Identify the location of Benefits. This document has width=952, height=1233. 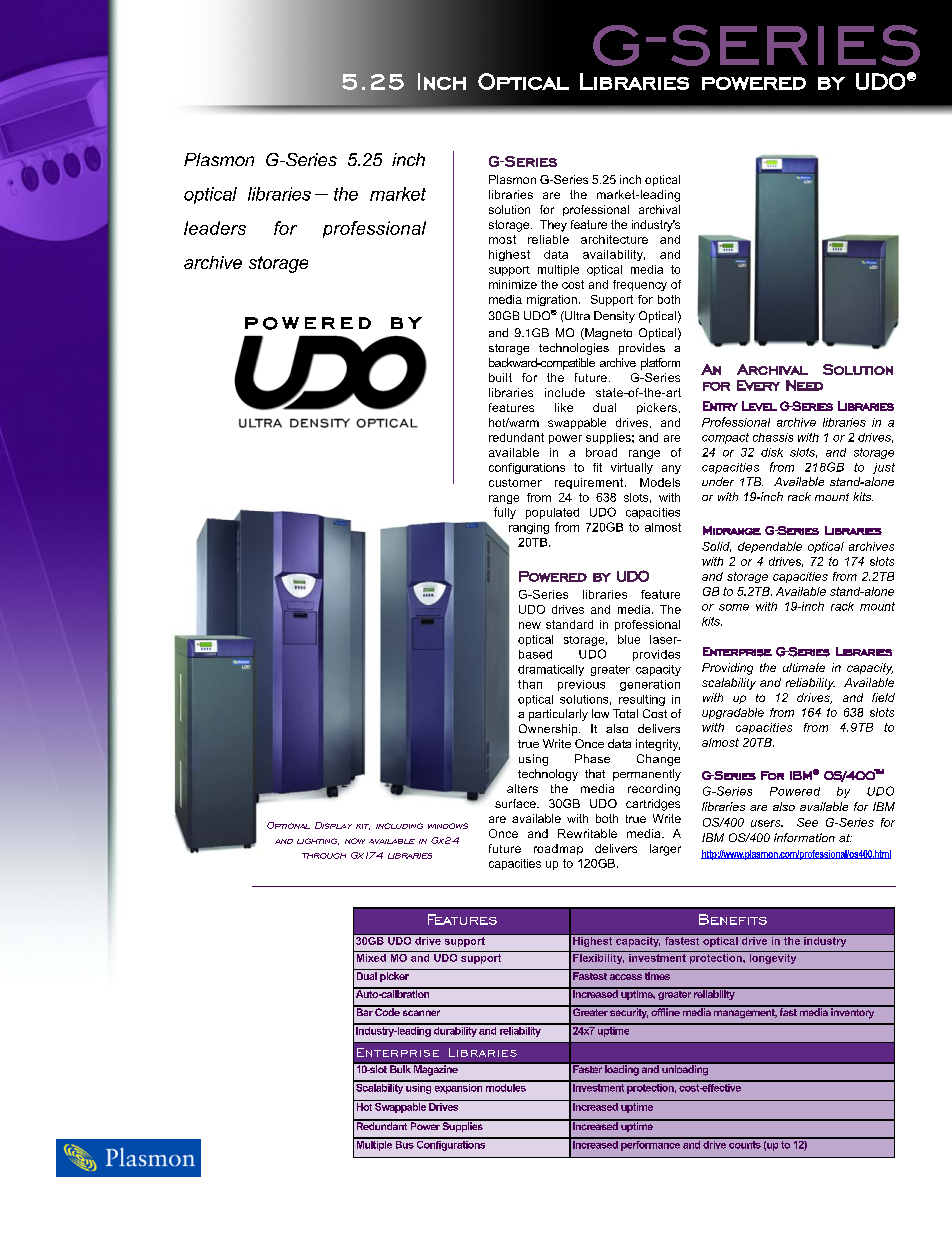
(733, 919).
